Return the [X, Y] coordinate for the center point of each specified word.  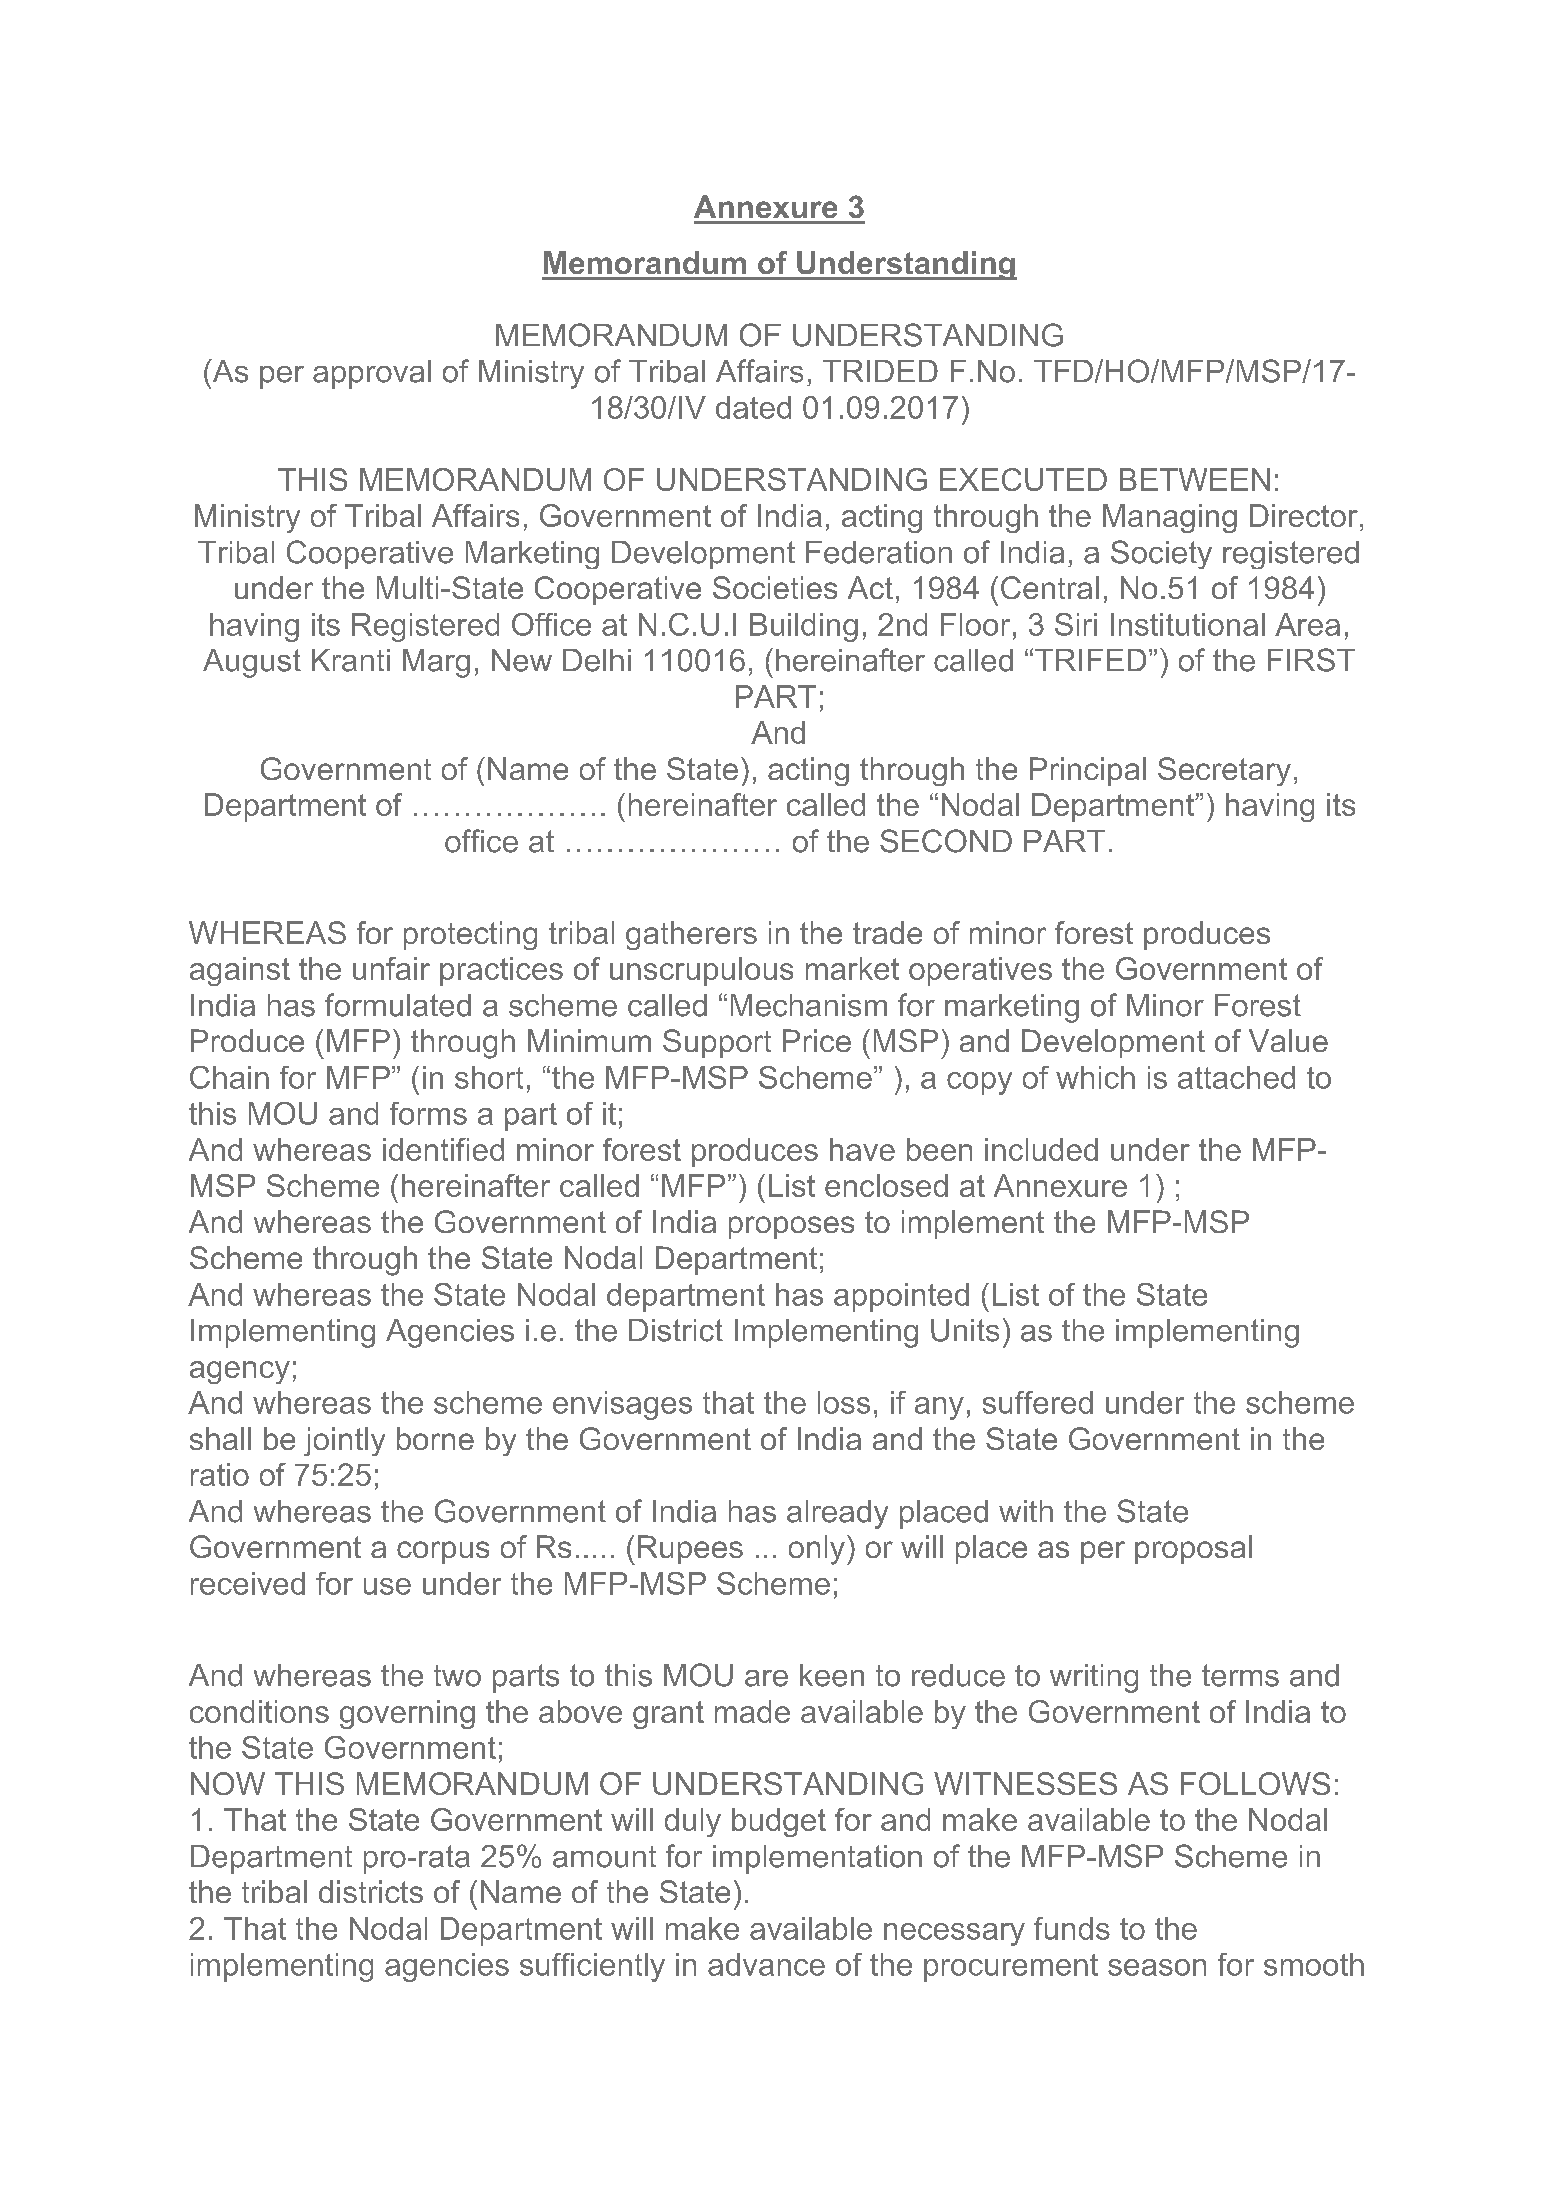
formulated [398, 1005]
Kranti [351, 660]
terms [1240, 1675]
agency [240, 1372]
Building [804, 627]
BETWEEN [1195, 479]
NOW [228, 1783]
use [387, 1586]
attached [1236, 1077]
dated [753, 407]
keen [832, 1675]
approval [372, 374]
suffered [1038, 1402]
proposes [791, 1227]
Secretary [1224, 771]
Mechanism [809, 1005]
